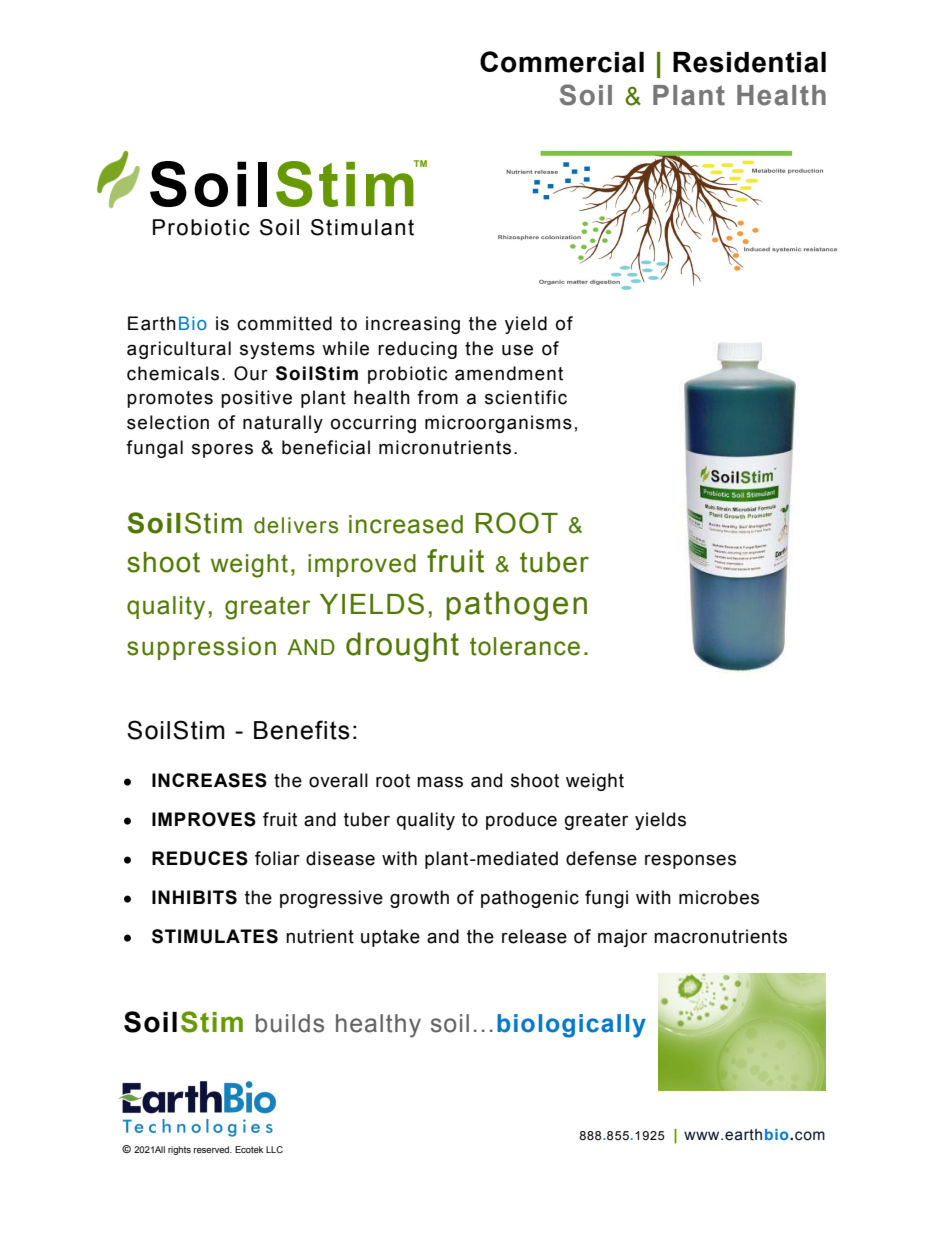 The image size is (952, 1233). I want to click on major, so click(622, 938).
